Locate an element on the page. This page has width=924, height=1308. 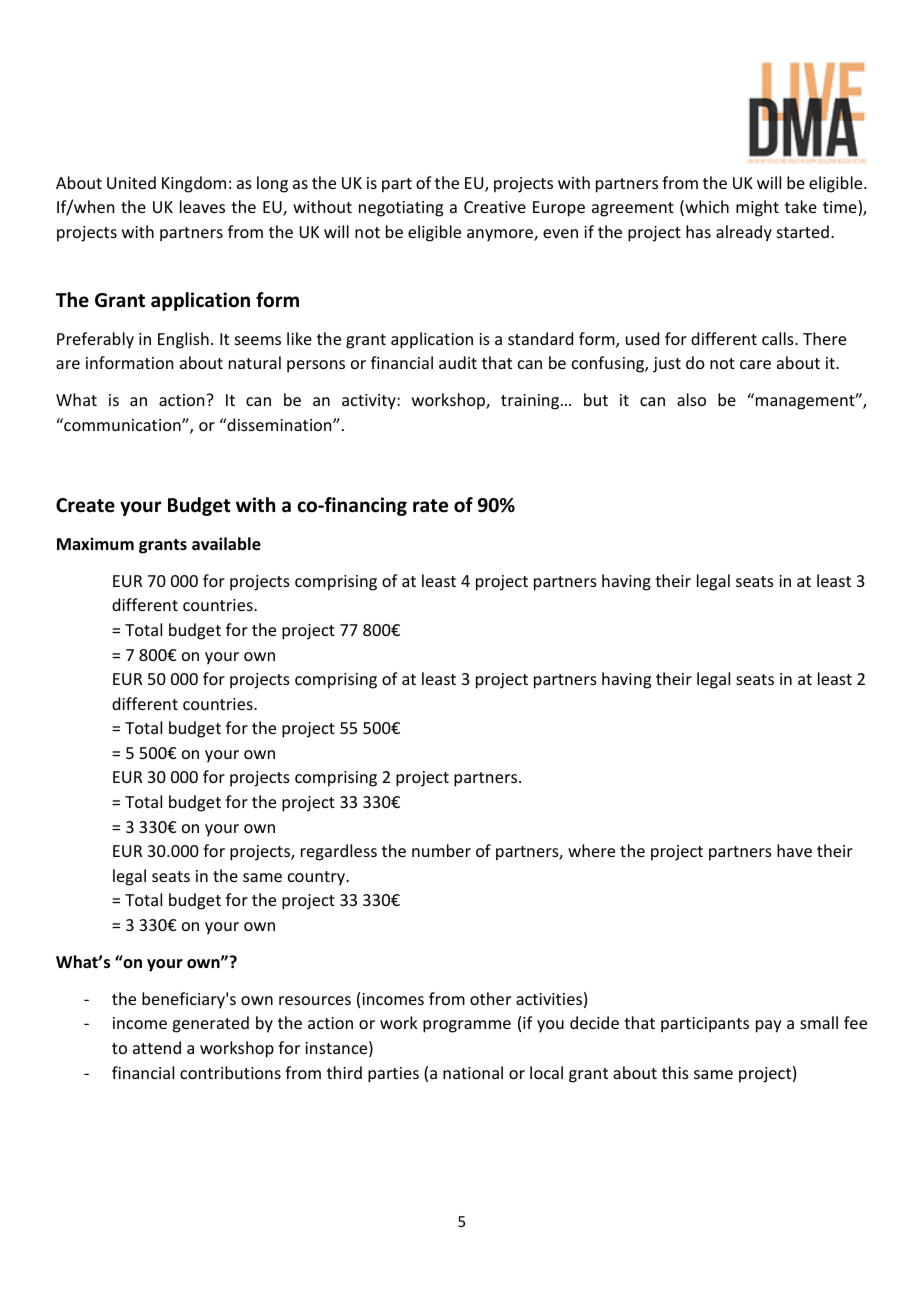
leaves is located at coordinates (202, 206).
